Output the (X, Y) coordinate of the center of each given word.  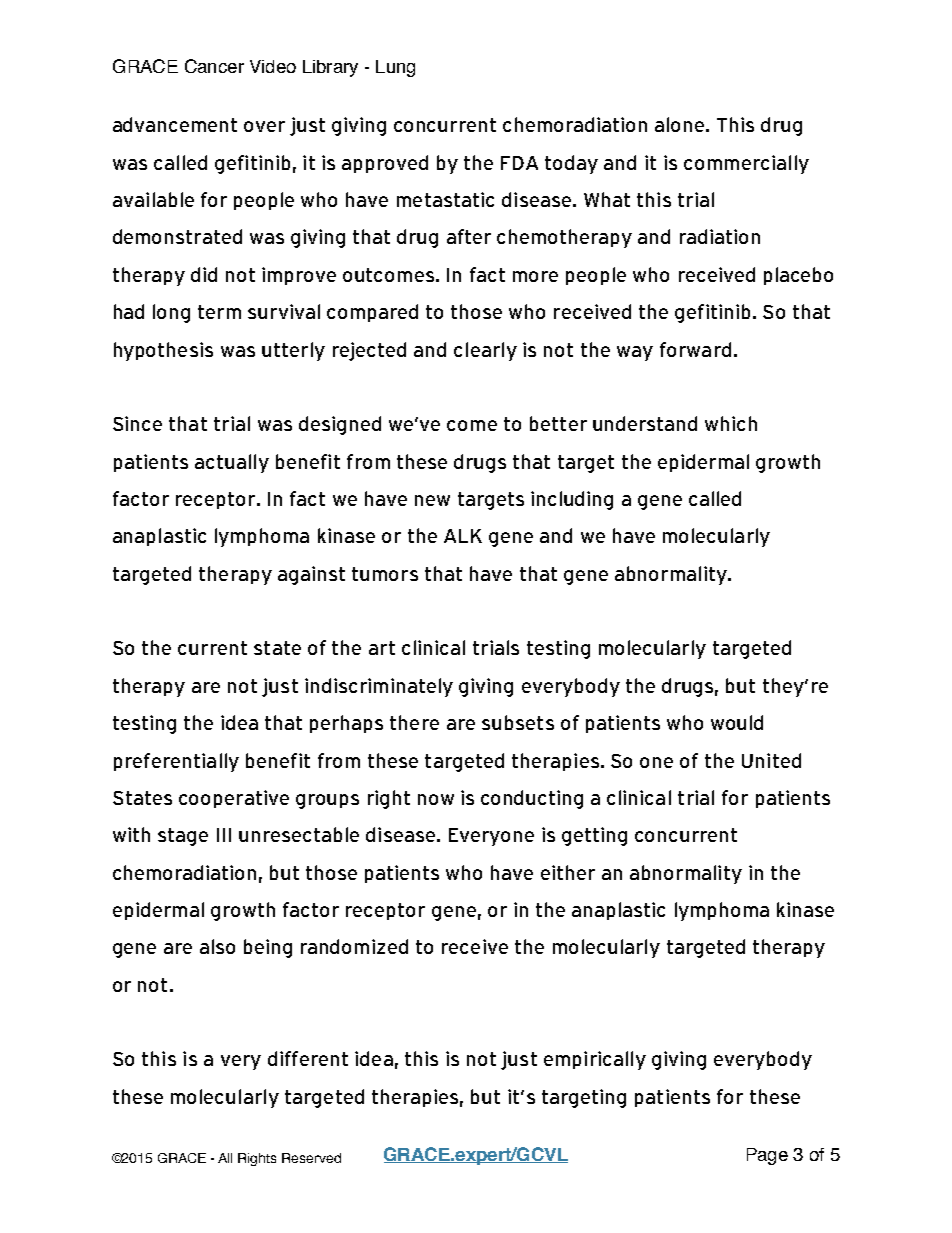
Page (767, 1156)
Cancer (214, 66)
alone (681, 124)
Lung (395, 68)
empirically (595, 1060)
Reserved (311, 1158)
